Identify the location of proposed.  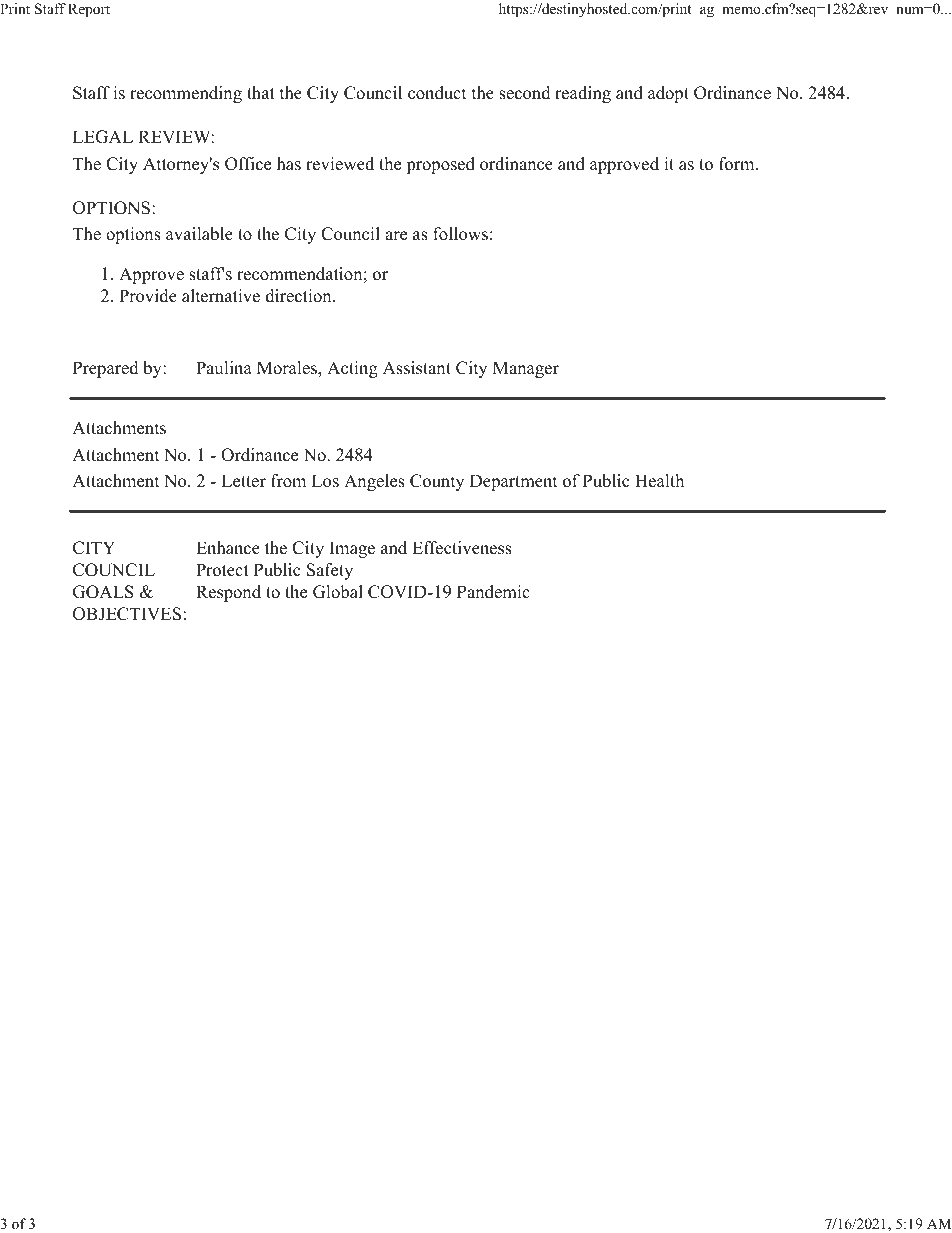
(440, 165).
